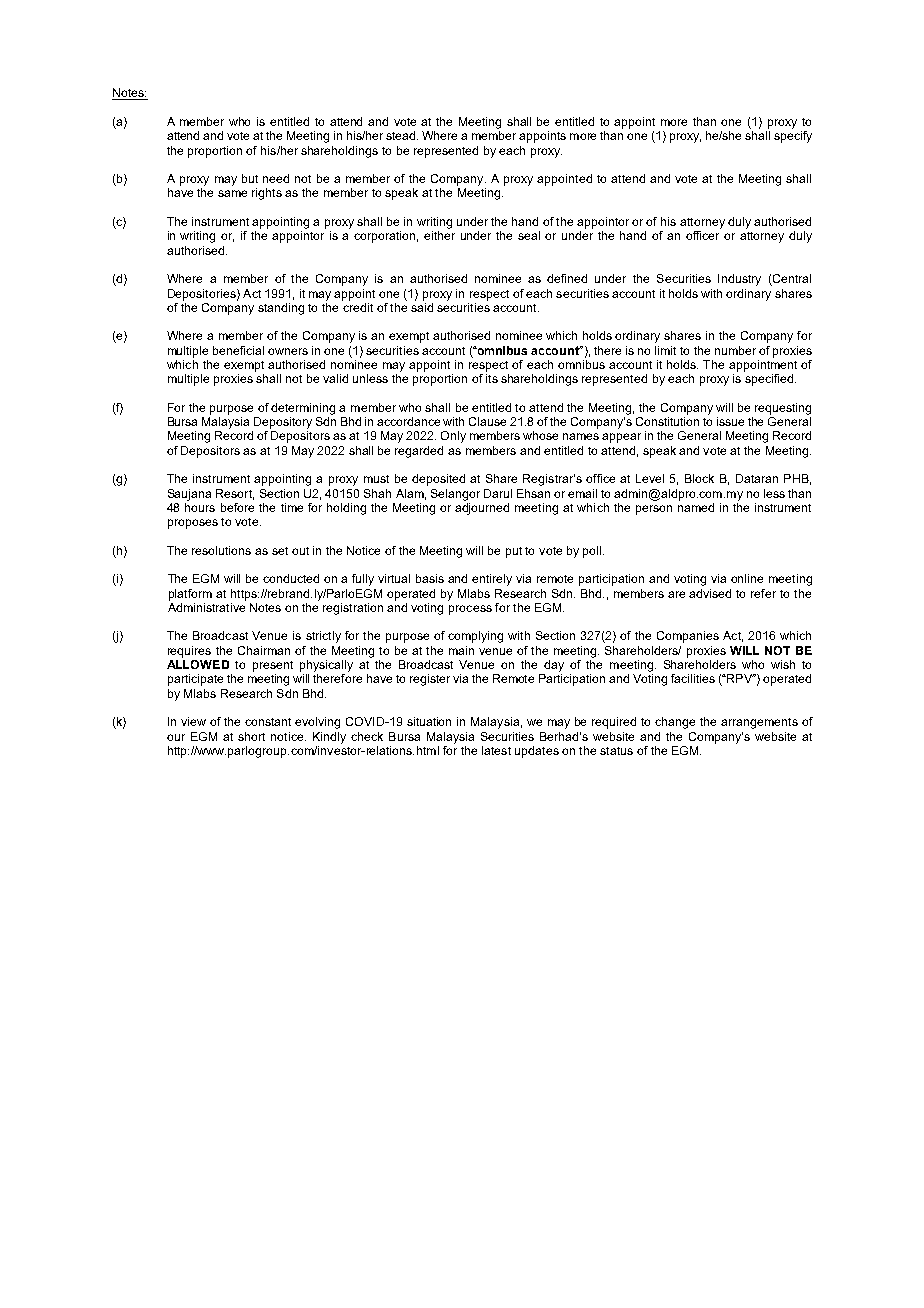  Describe the element at coordinates (759, 723) in the page. I see `arrangements` at that location.
